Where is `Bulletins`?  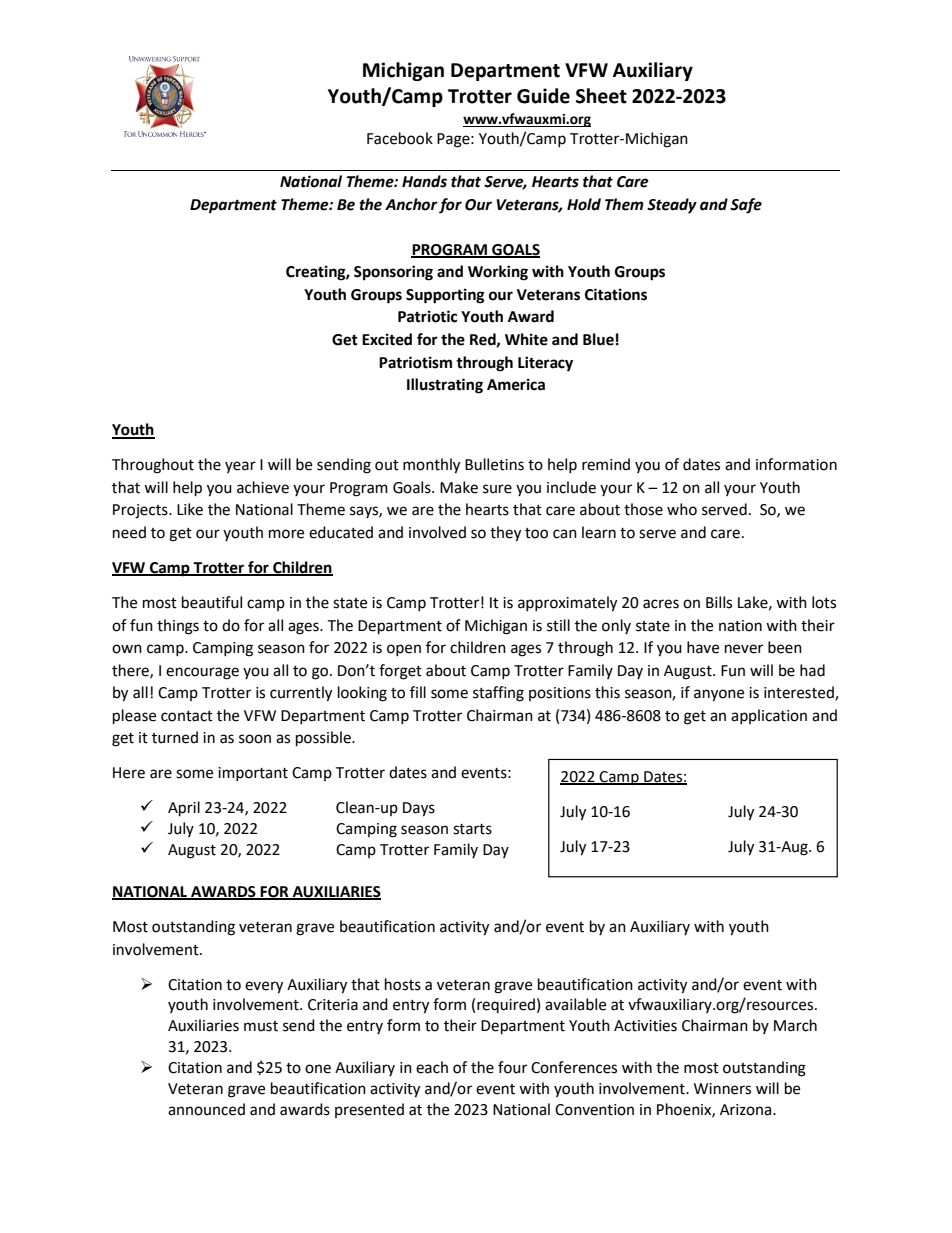 Bulletins is located at coordinates (494, 464).
